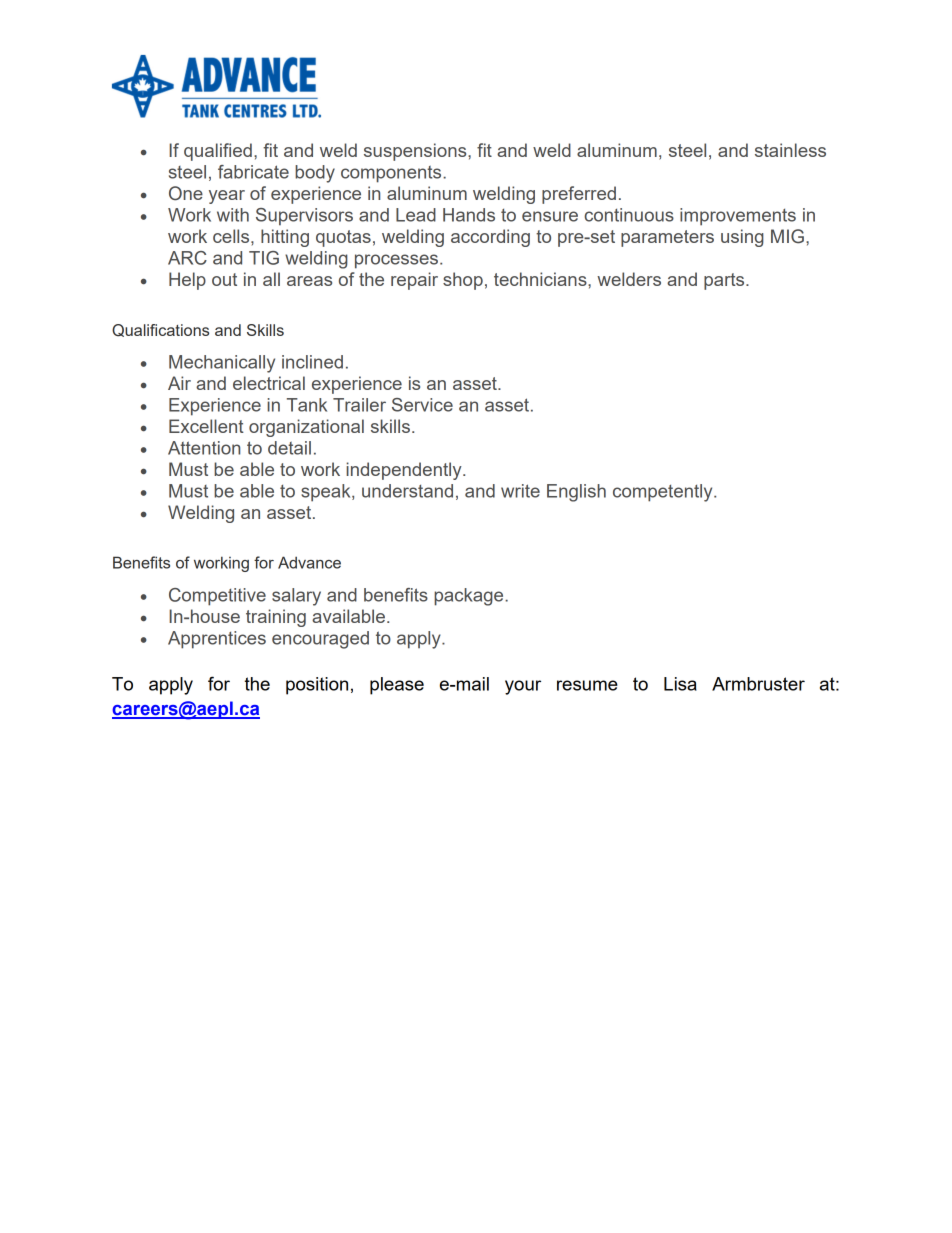 This screenshot has width=952, height=1233. What do you see at coordinates (416, 152) in the screenshot?
I see `suspensions` at bounding box center [416, 152].
